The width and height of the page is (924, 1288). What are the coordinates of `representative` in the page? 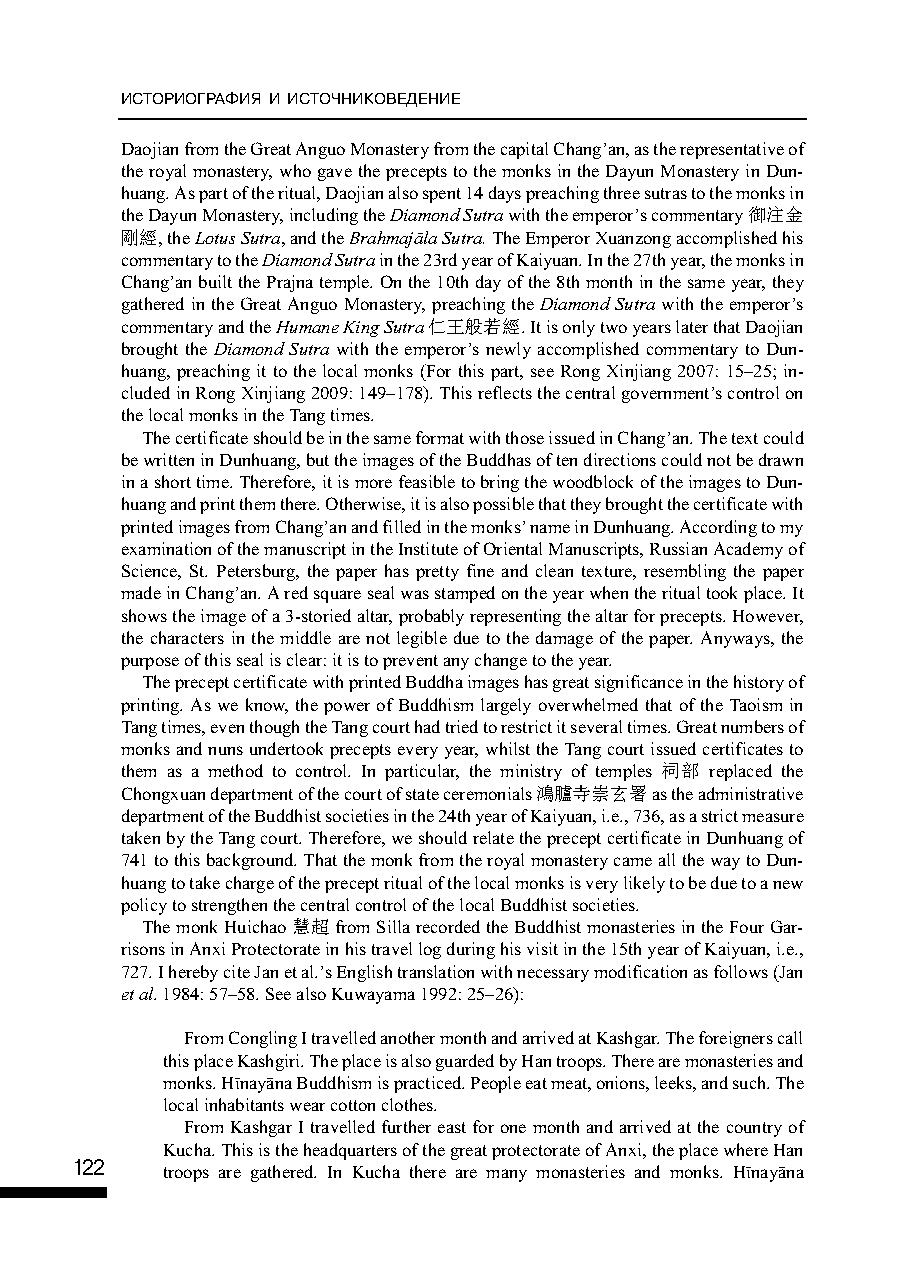 It's located at (732, 150).
